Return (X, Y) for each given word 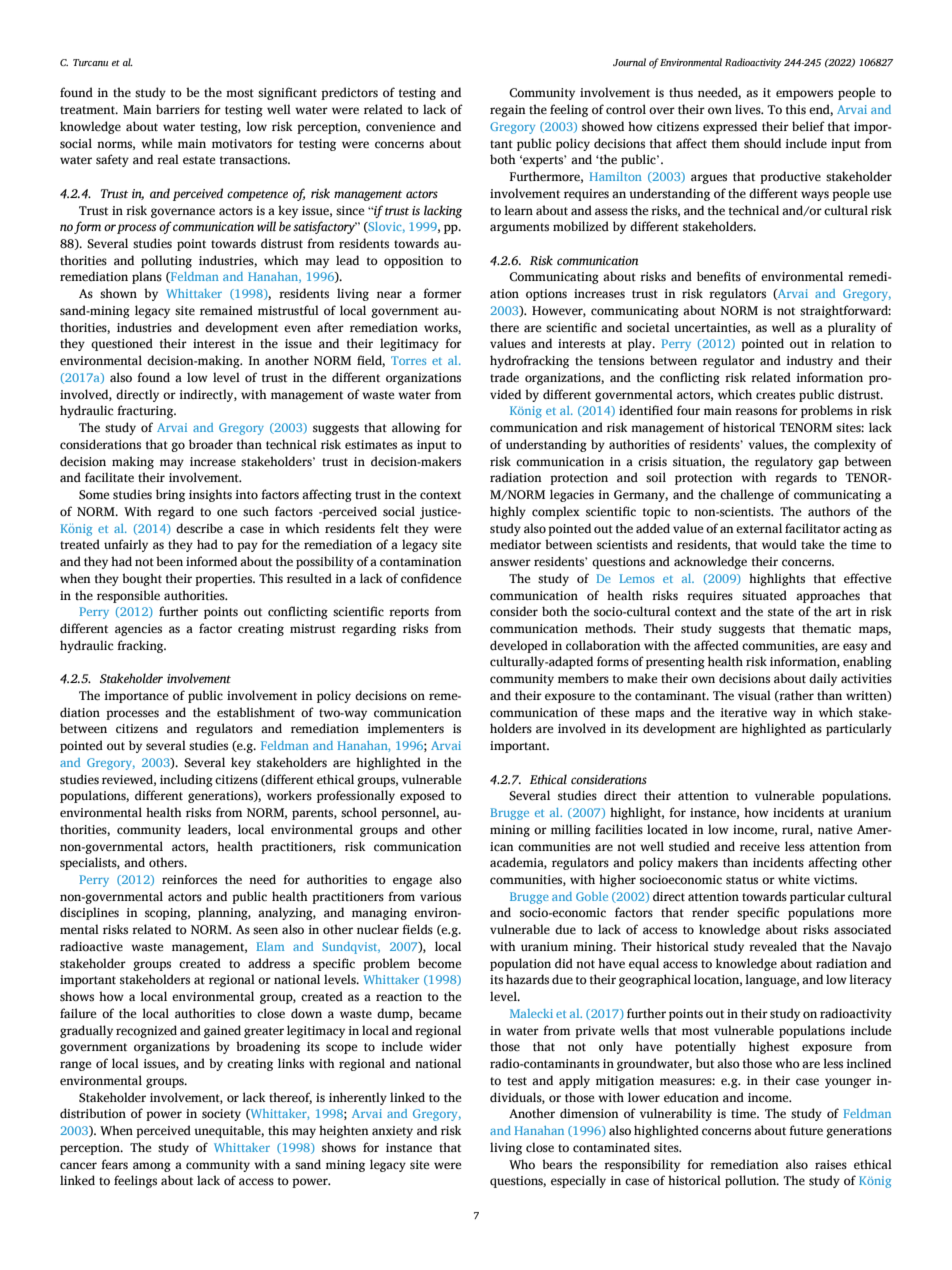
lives (749, 109)
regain (508, 111)
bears (557, 1164)
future (806, 1130)
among (152, 1167)
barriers (178, 109)
